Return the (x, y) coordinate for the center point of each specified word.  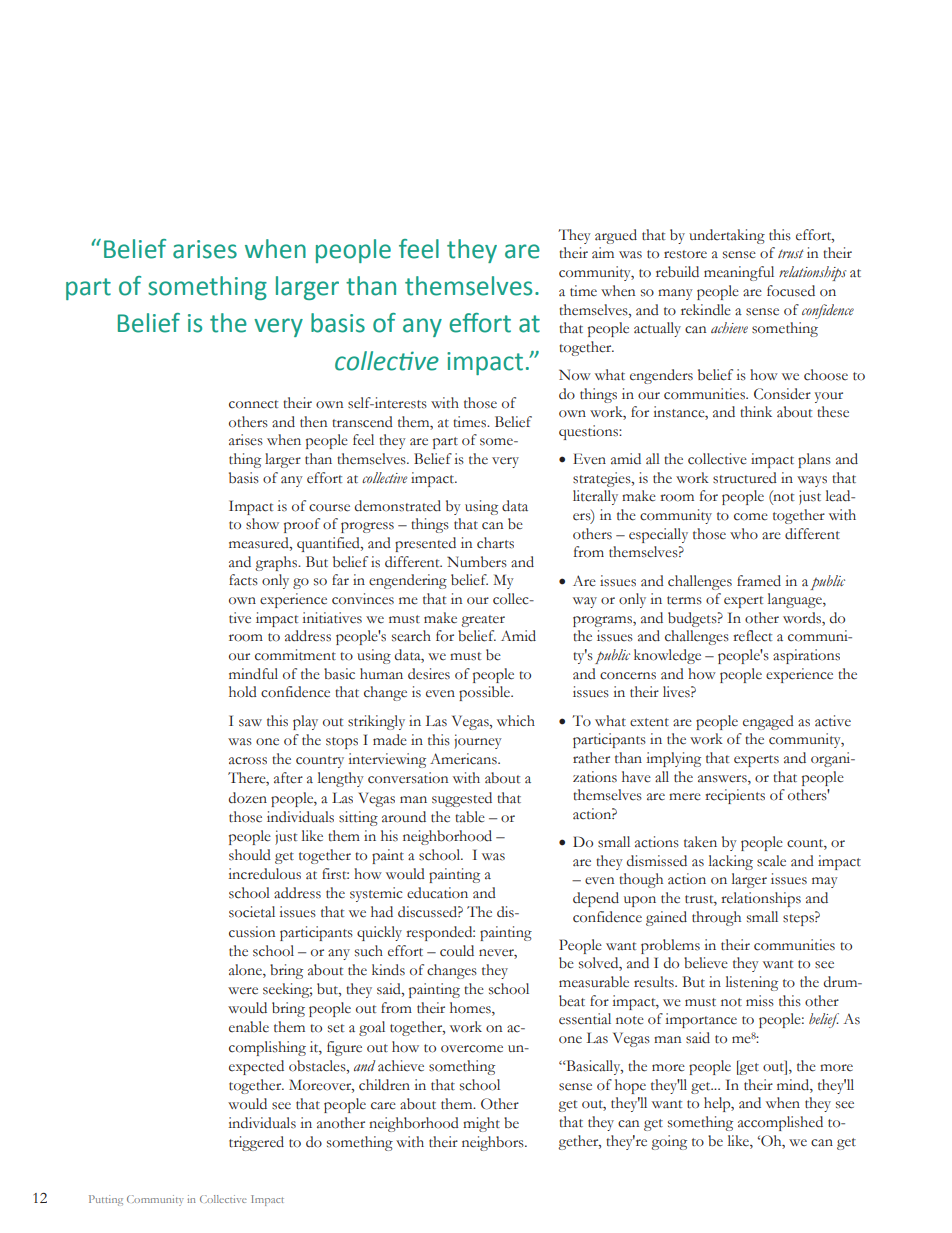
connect (253, 404)
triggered (256, 1143)
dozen (248, 798)
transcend (362, 422)
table (470, 817)
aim (603, 253)
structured (745, 478)
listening (752, 983)
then (314, 422)
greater (483, 621)
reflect (752, 636)
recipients (735, 796)
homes (471, 1009)
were (243, 991)
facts (243, 580)
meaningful (739, 273)
